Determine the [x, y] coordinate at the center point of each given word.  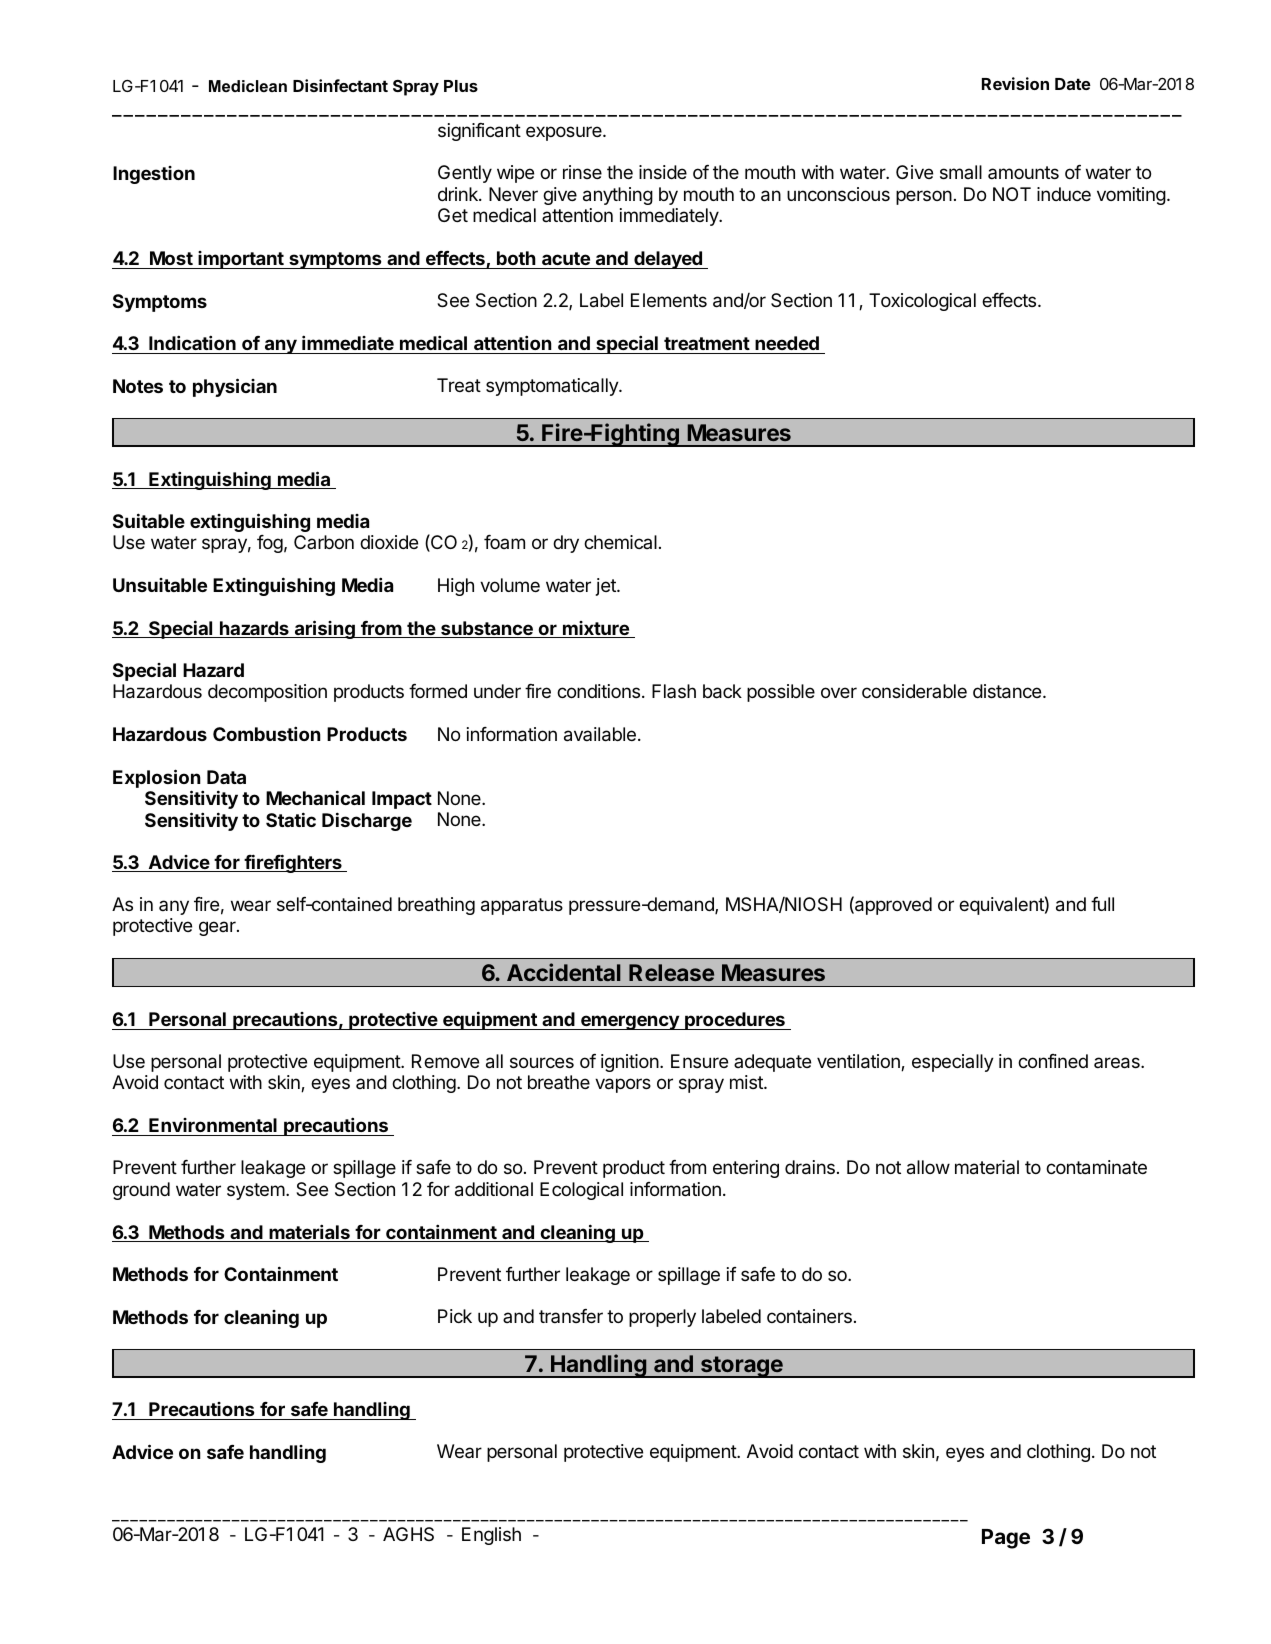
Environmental [213, 1127]
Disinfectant [340, 85]
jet [607, 587]
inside [663, 172]
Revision [1015, 83]
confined [1053, 1061]
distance [1008, 691]
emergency [630, 1022]
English [491, 1536]
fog [270, 544]
